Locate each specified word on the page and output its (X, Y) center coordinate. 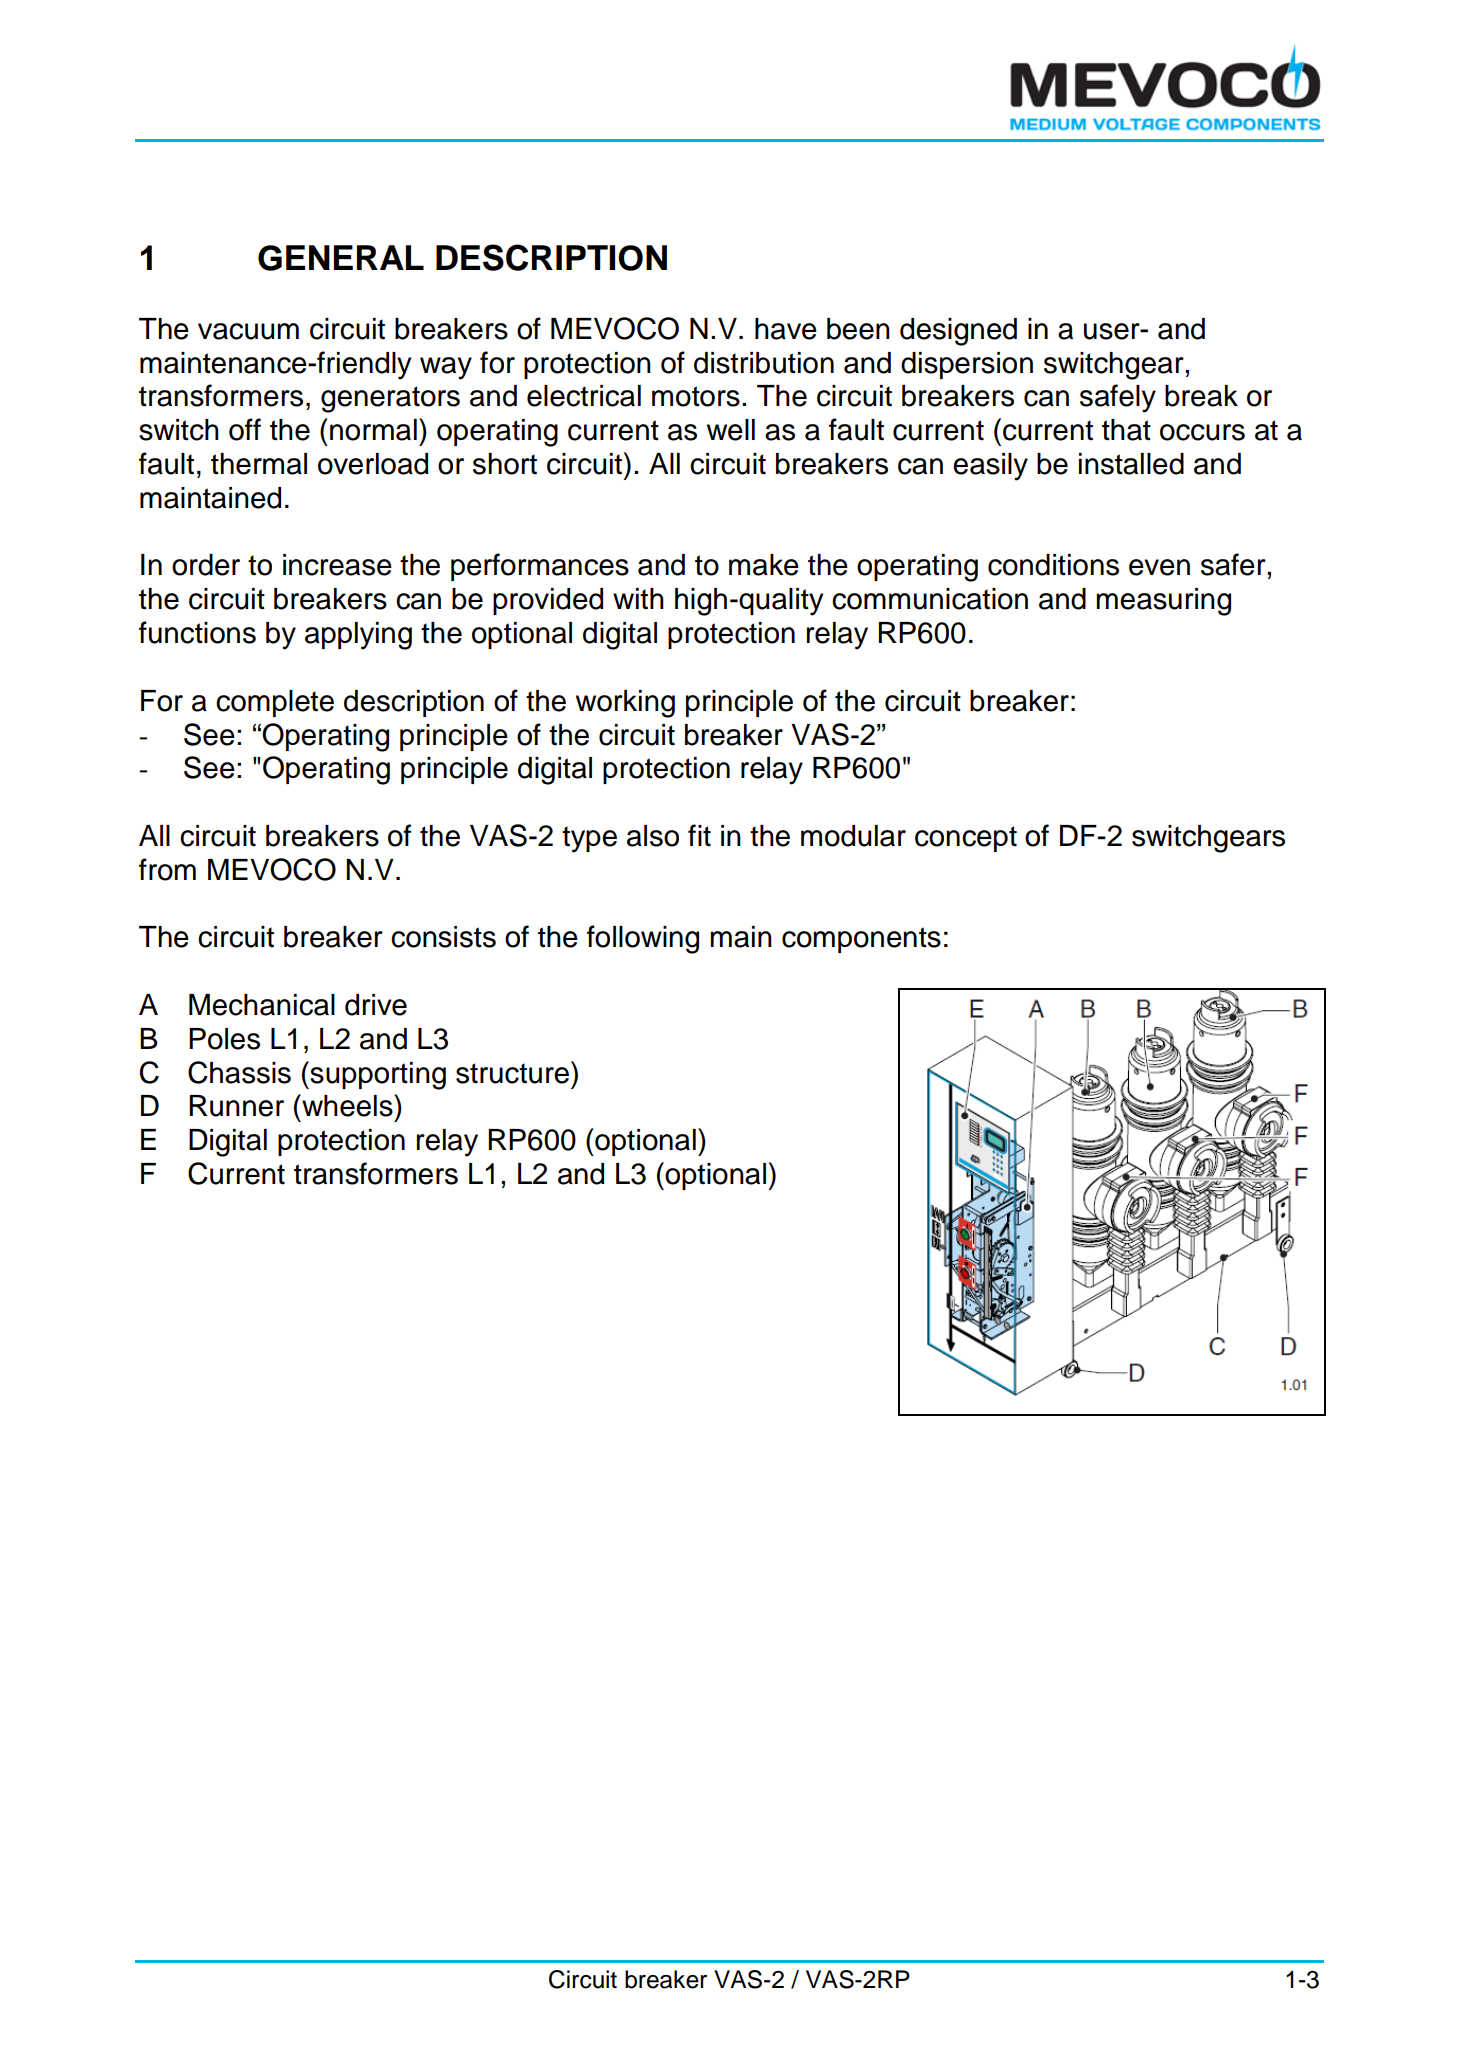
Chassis (239, 1072)
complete (275, 703)
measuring (1163, 602)
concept (966, 839)
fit (699, 835)
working (625, 704)
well (731, 430)
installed (1131, 464)
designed (958, 332)
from (167, 869)
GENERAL (341, 258)
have (786, 329)
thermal (259, 464)
